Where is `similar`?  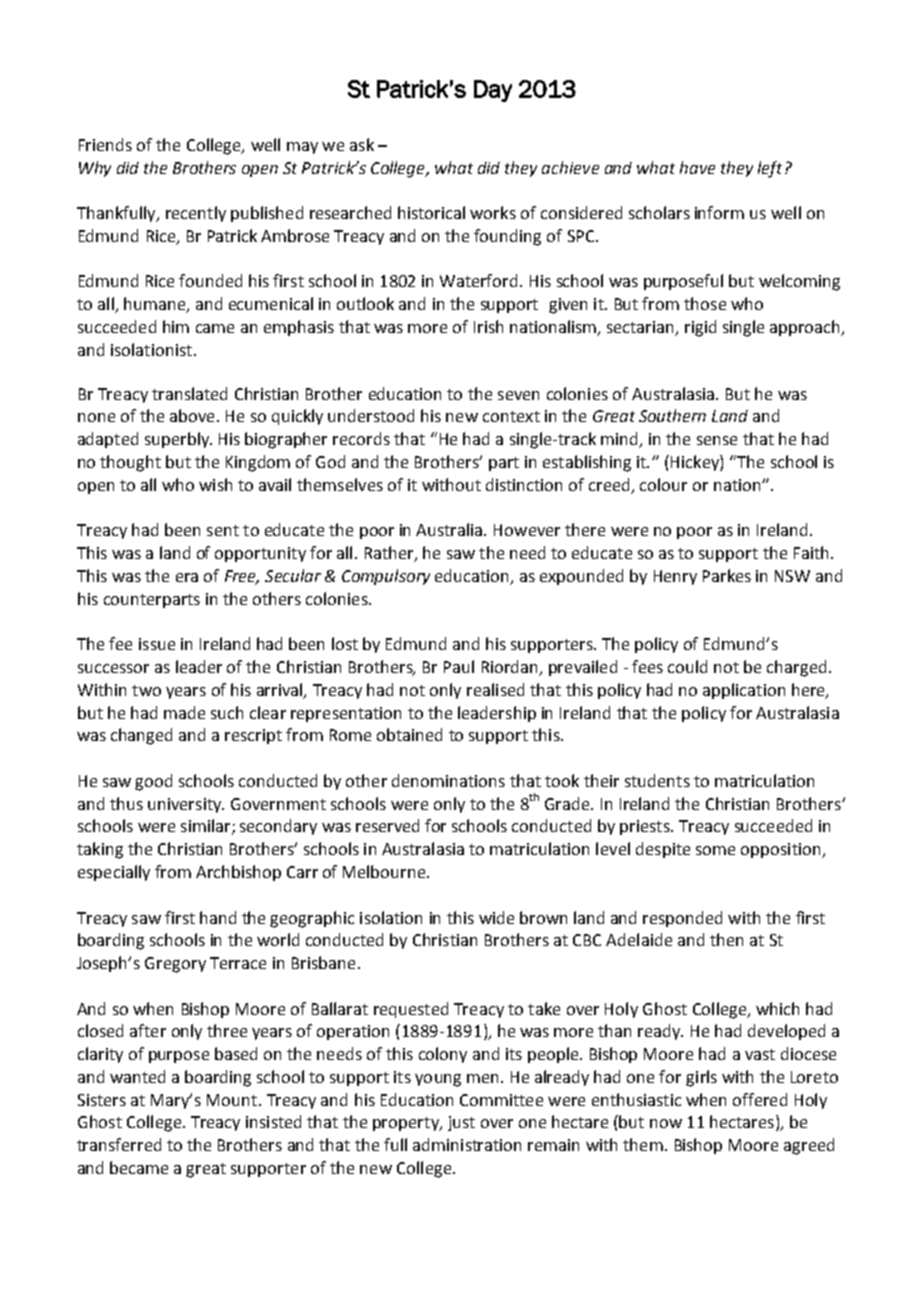
similar is located at coordinates (207, 827).
